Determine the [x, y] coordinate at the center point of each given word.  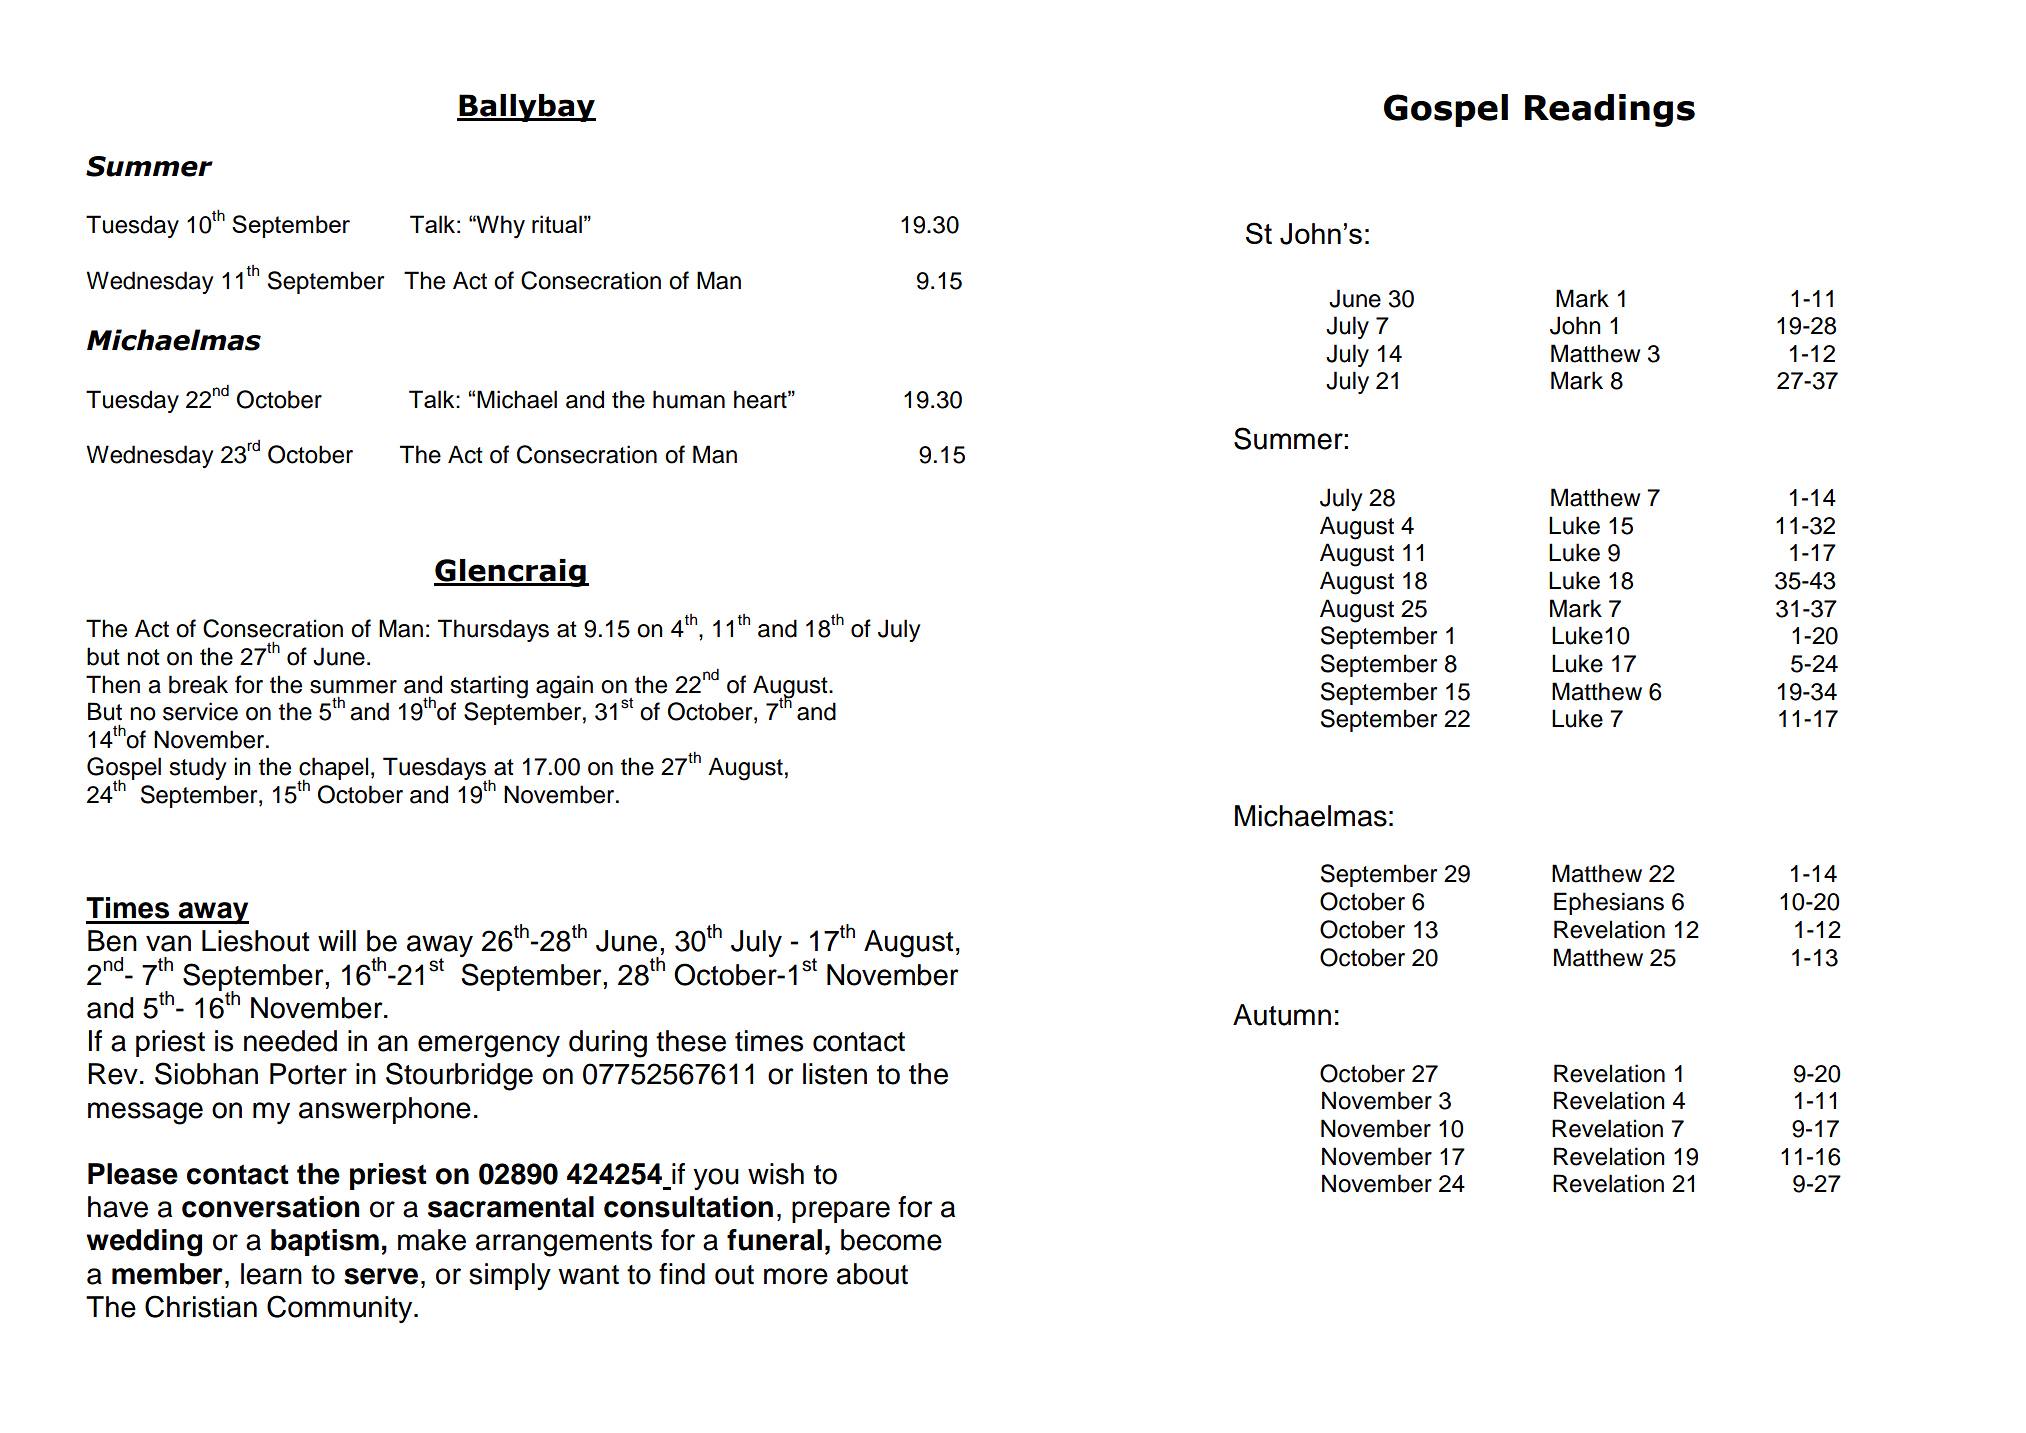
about [872, 1274]
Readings [1610, 110]
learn [271, 1274]
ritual [557, 224]
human [689, 399]
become [891, 1240]
